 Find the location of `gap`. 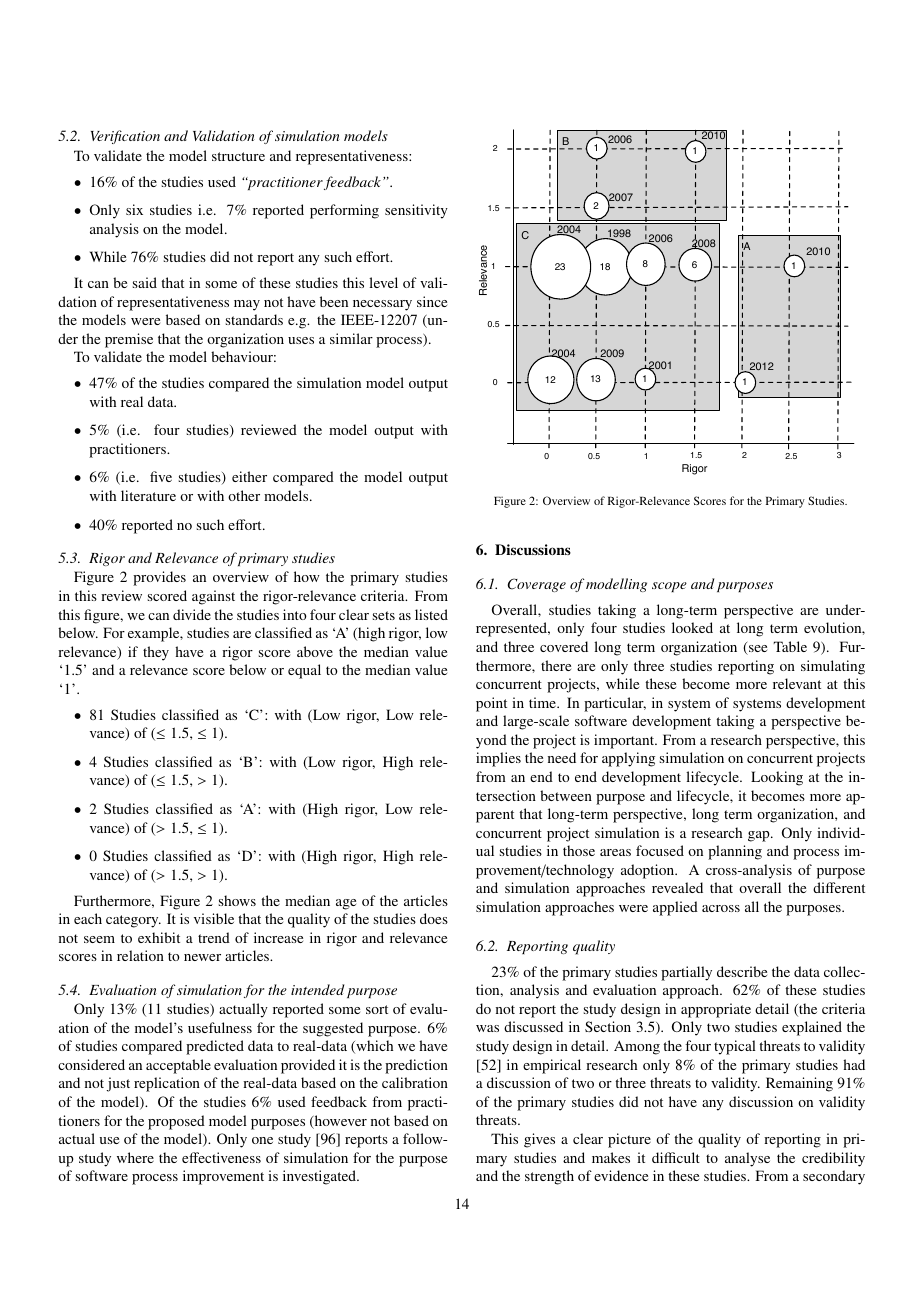

gap is located at coordinates (760, 836).
